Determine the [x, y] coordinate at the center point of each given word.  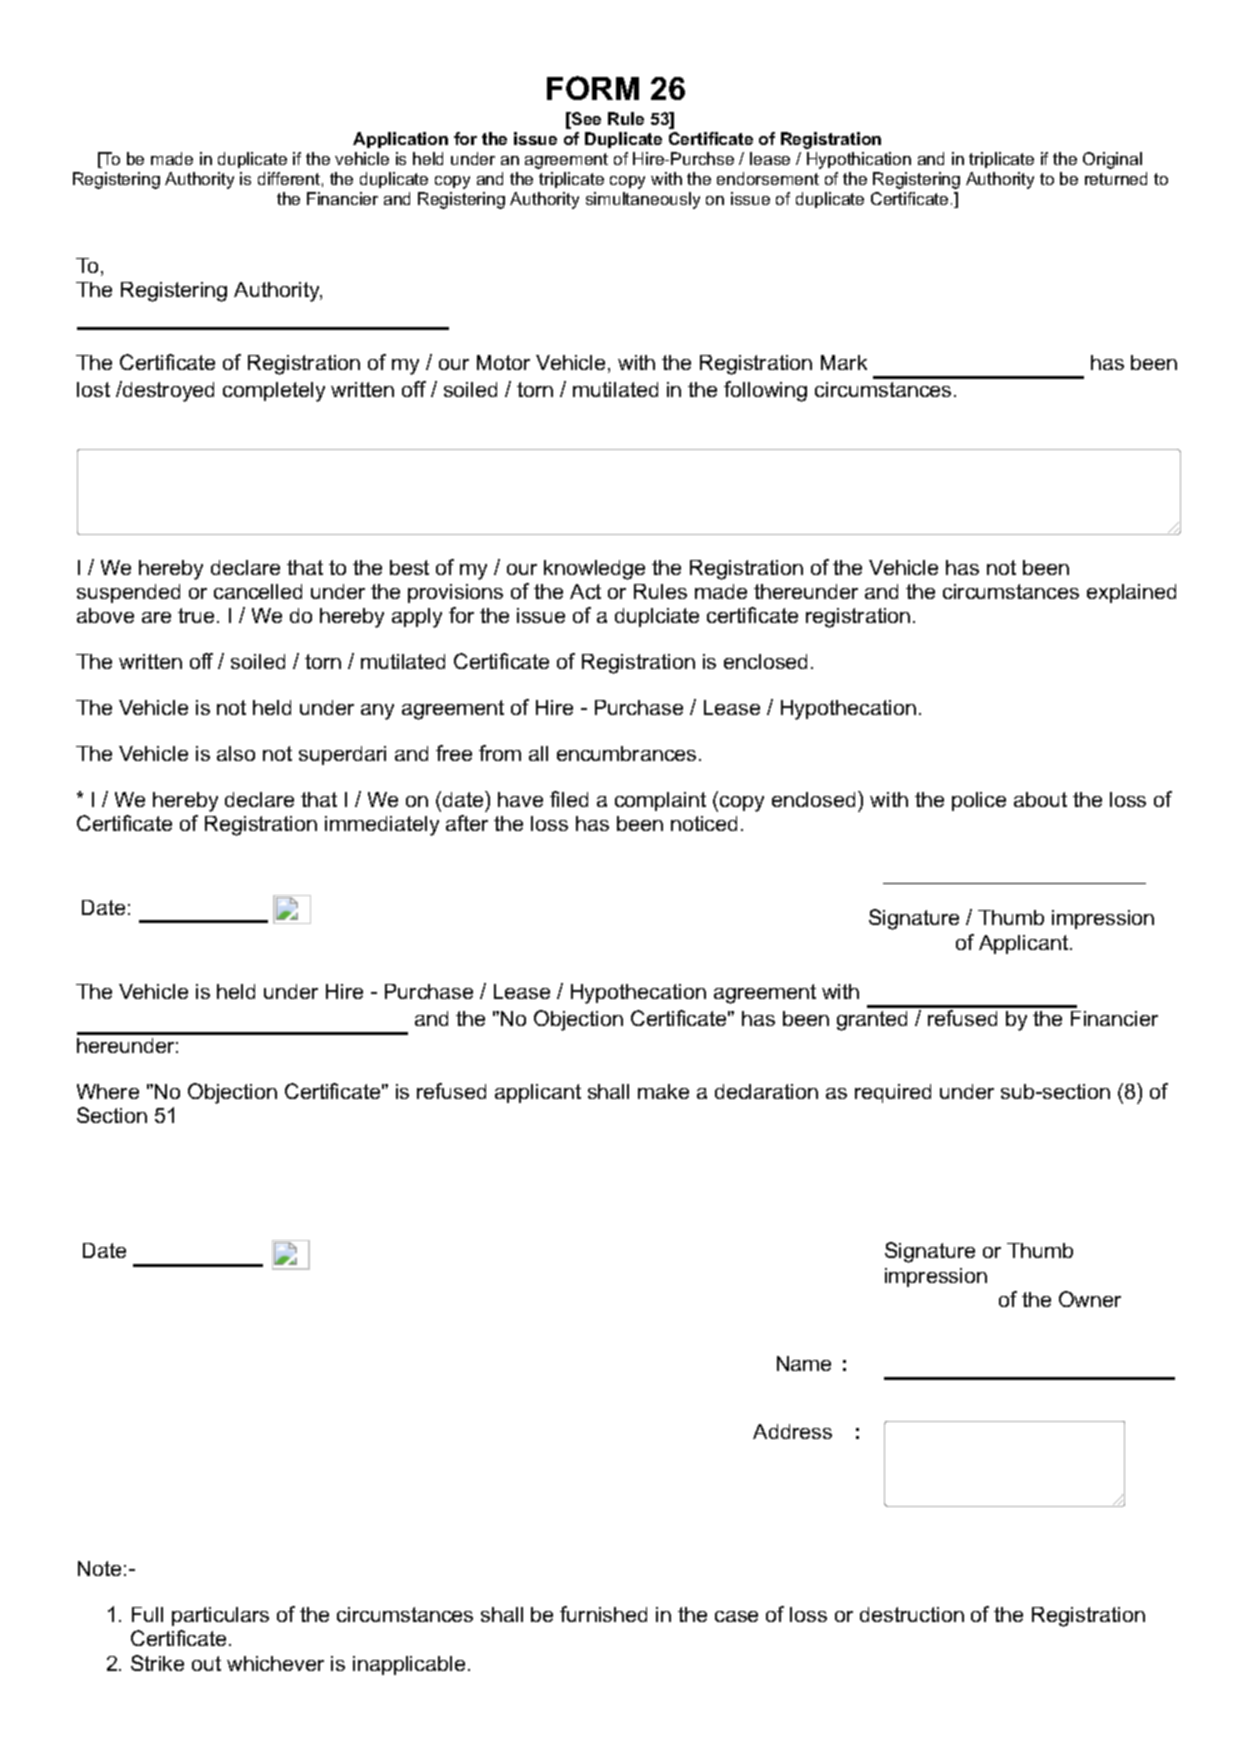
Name [804, 1363]
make [663, 1091]
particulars [220, 1616]
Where [108, 1091]
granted [872, 1021]
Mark [844, 362]
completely [274, 392]
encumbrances [626, 753]
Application [400, 140]
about [1040, 799]
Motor [503, 362]
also [236, 753]
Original [1112, 160]
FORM [593, 88]
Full [147, 1614]
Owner [1090, 1299]
